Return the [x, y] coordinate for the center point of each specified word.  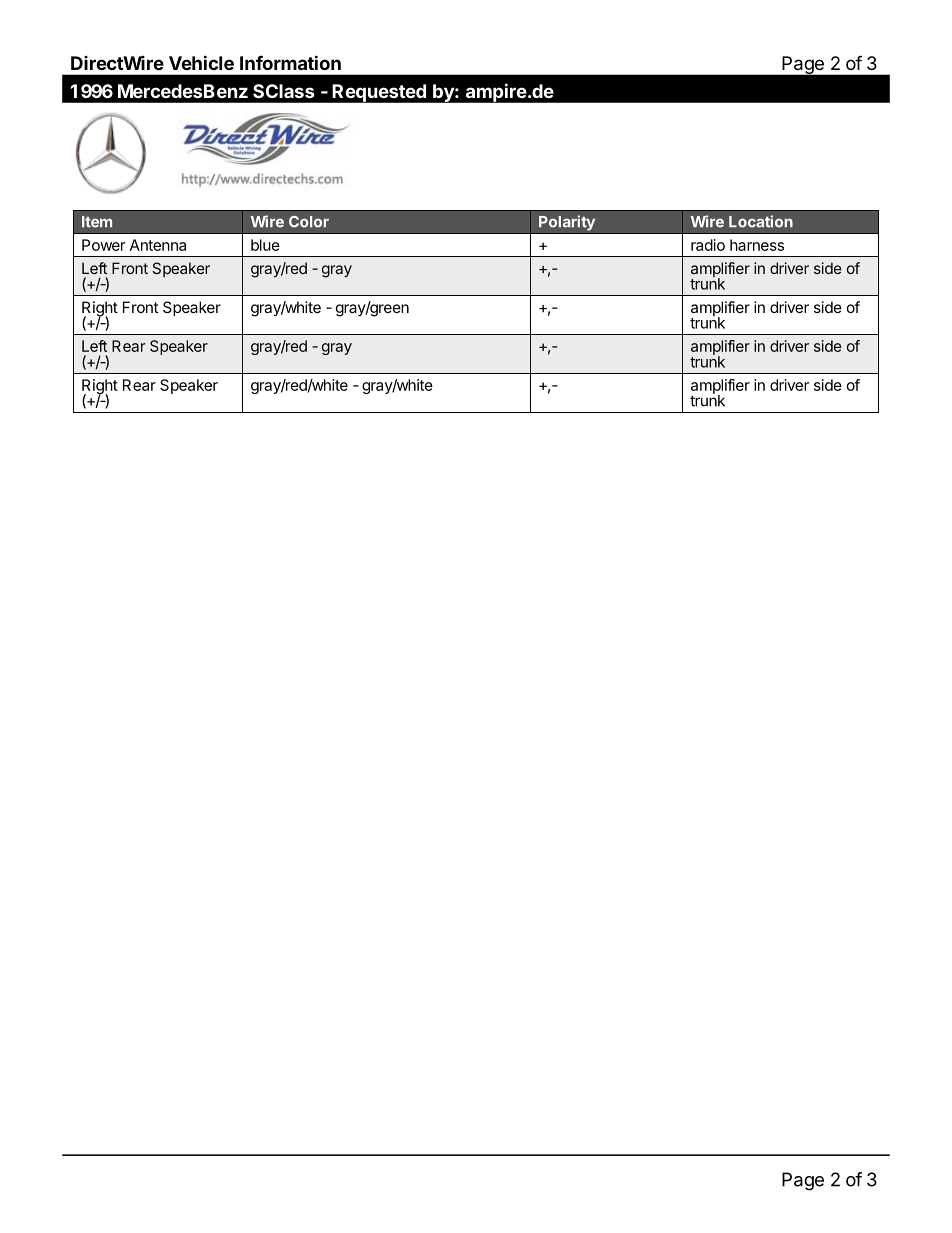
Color [309, 222]
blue [265, 245]
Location [761, 221]
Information [290, 62]
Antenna [158, 245]
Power [104, 245]
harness [757, 245]
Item [97, 222]
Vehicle [201, 62]
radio [708, 245]
